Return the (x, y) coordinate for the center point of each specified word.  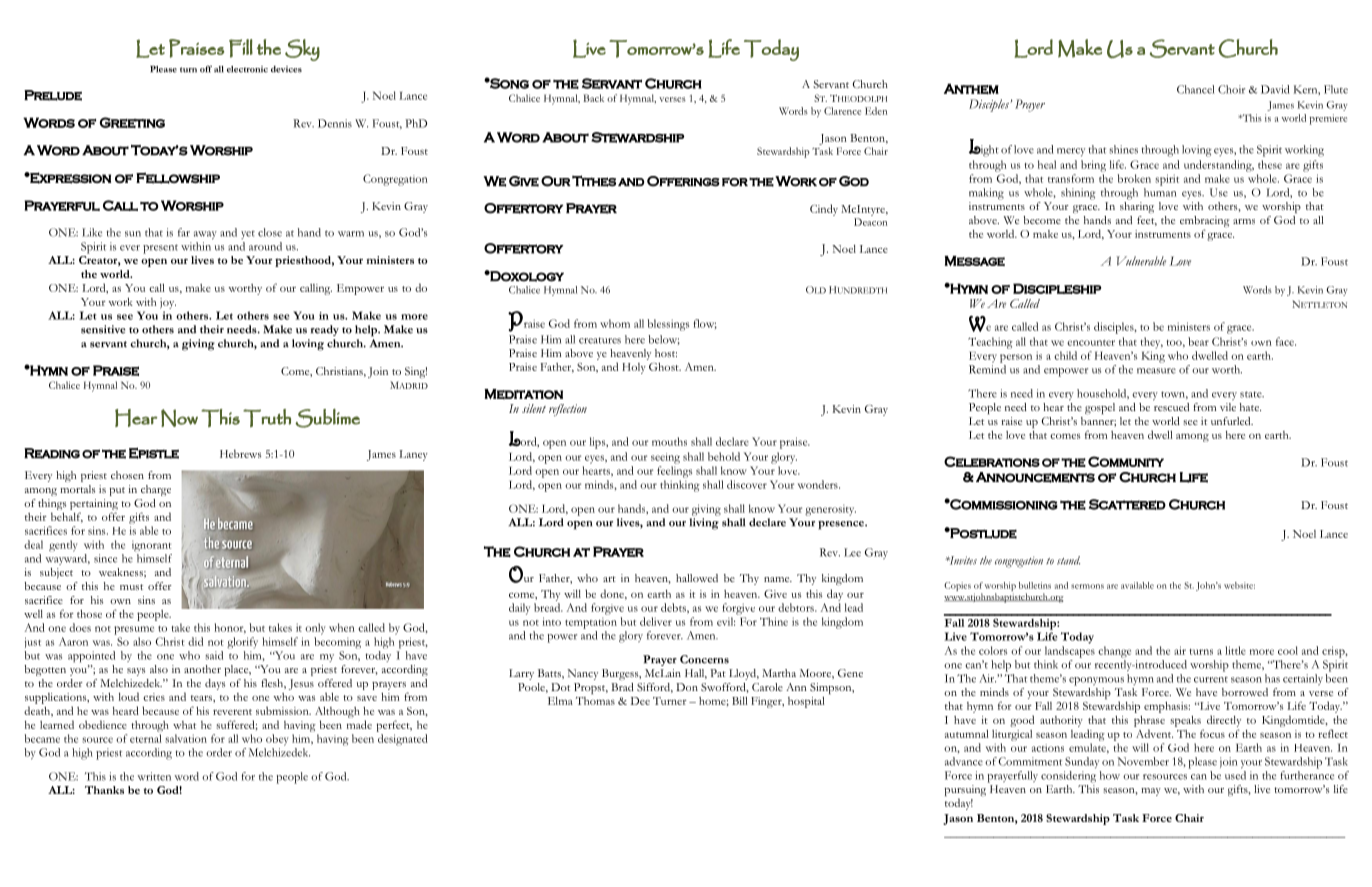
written (154, 776)
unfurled (1232, 421)
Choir (1231, 89)
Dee (640, 701)
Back (593, 98)
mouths (669, 441)
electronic (247, 69)
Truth (267, 418)
